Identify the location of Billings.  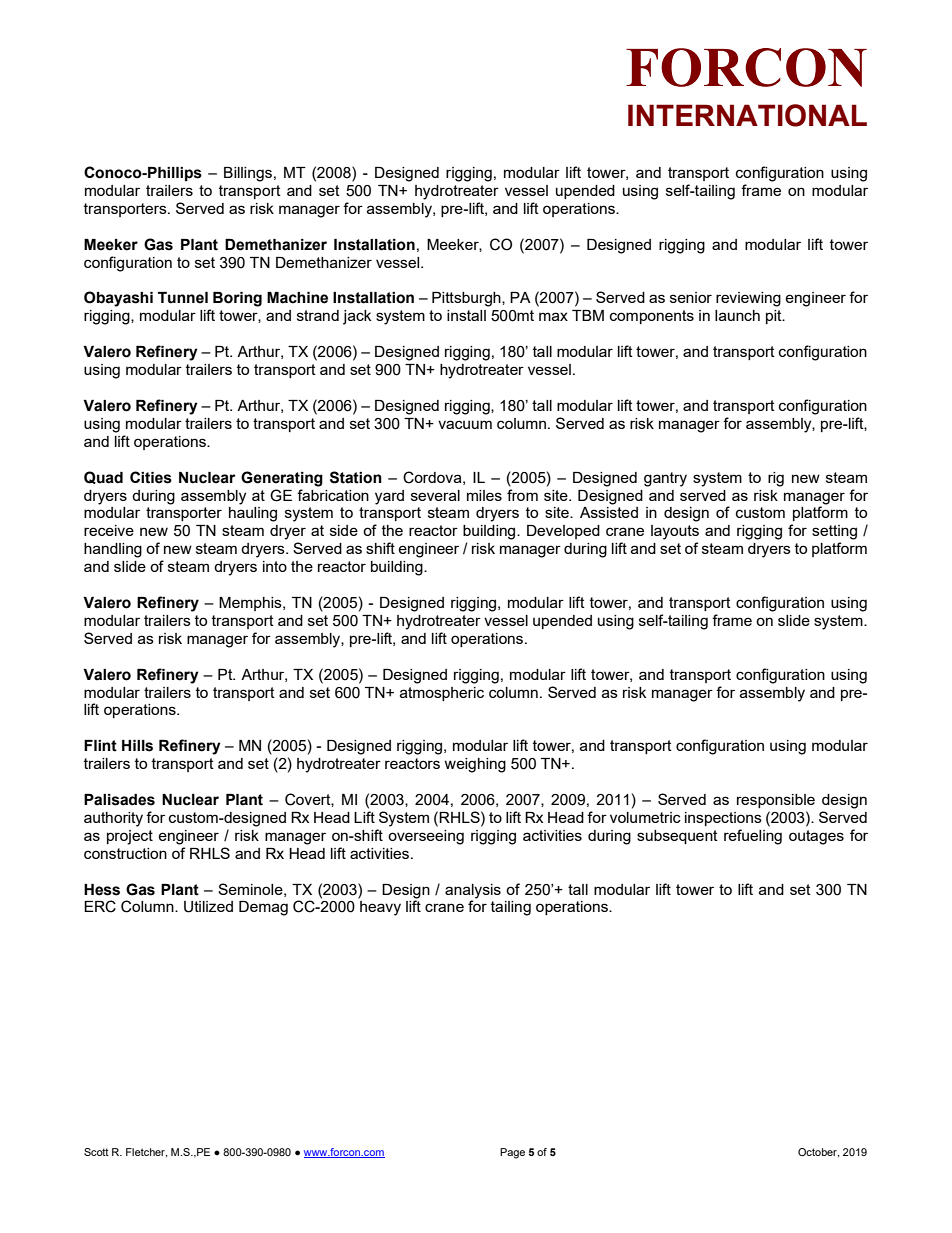
(248, 174).
